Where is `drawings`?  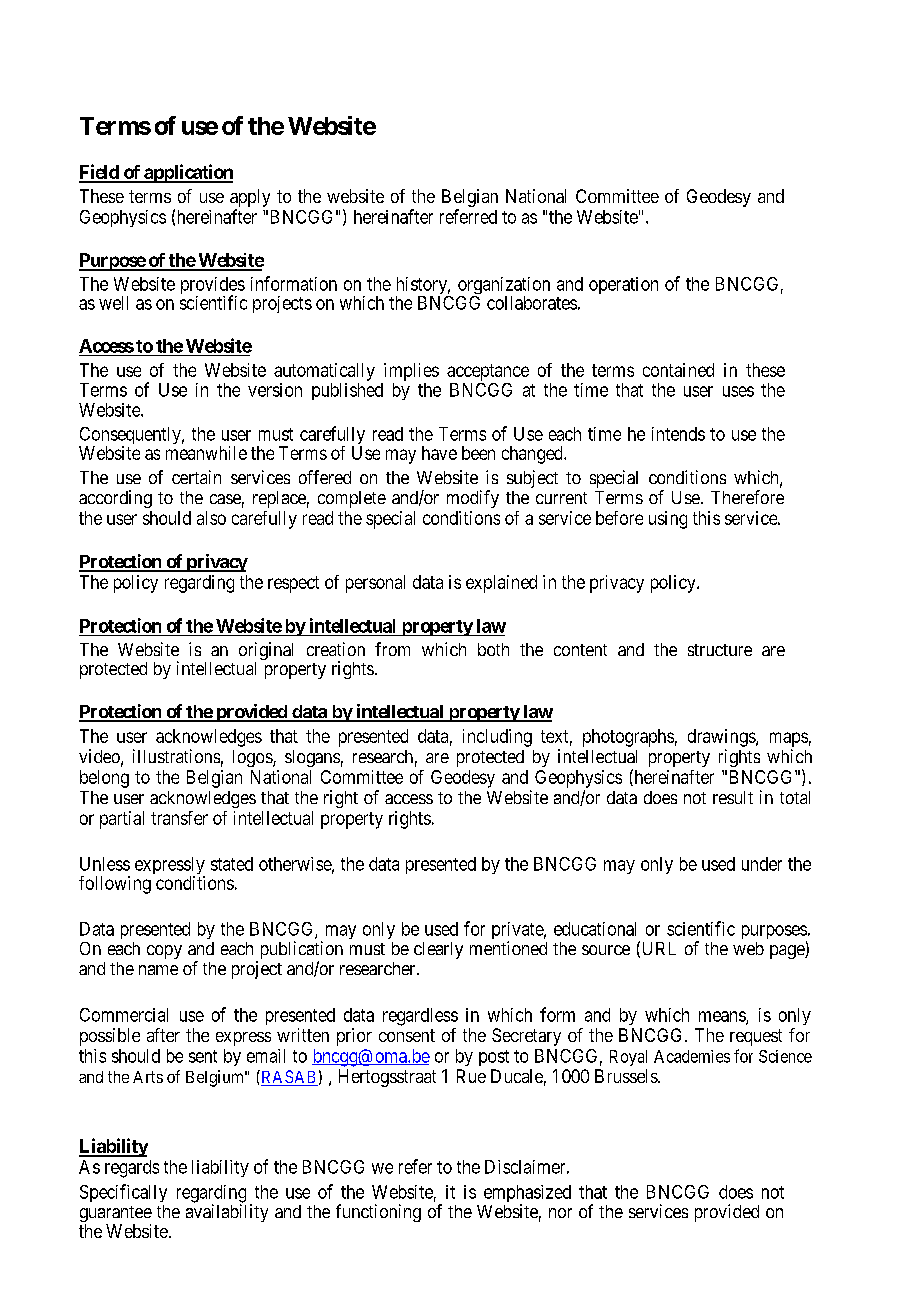
drawings is located at coordinates (722, 738).
